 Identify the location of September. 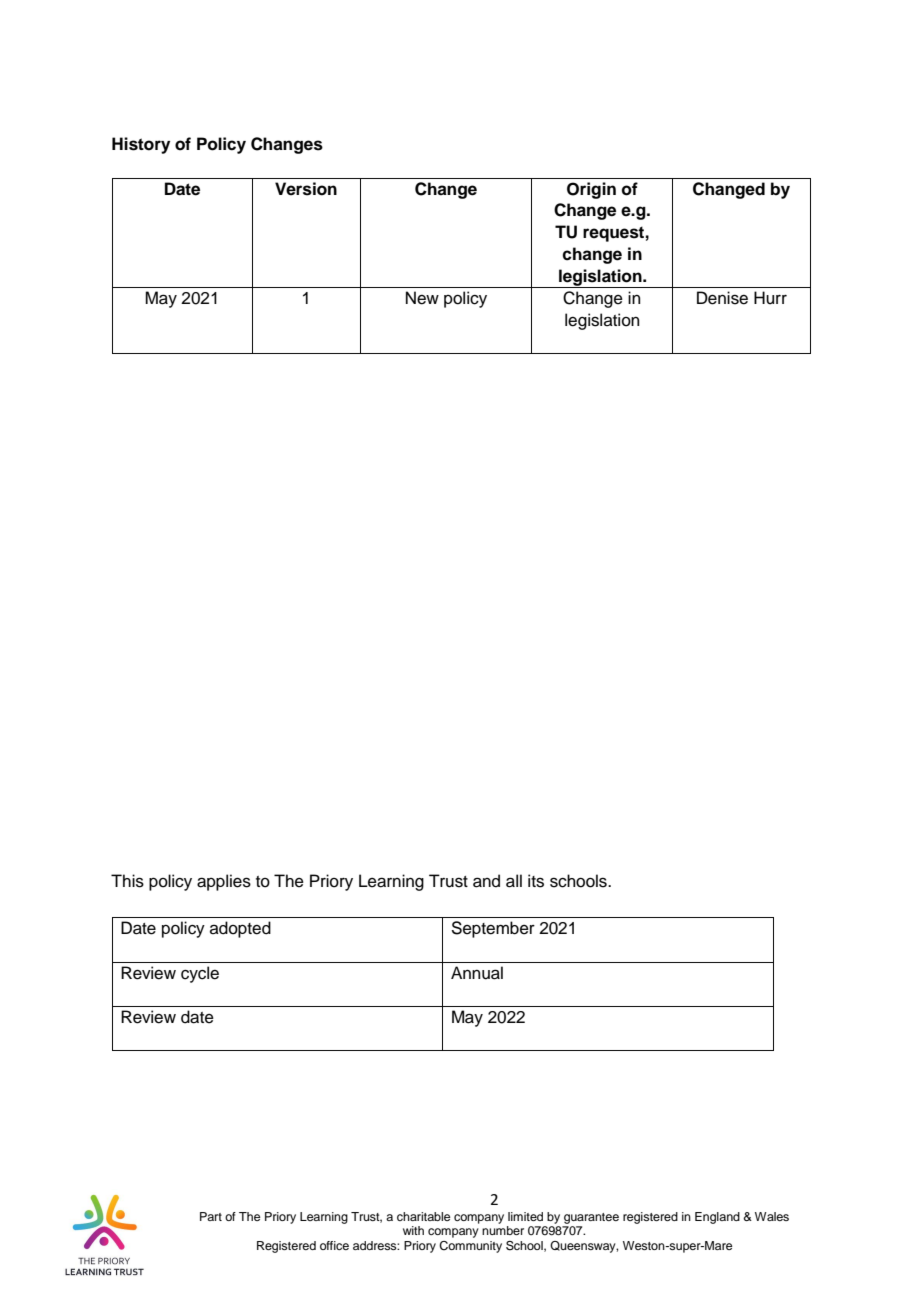
(493, 929).
